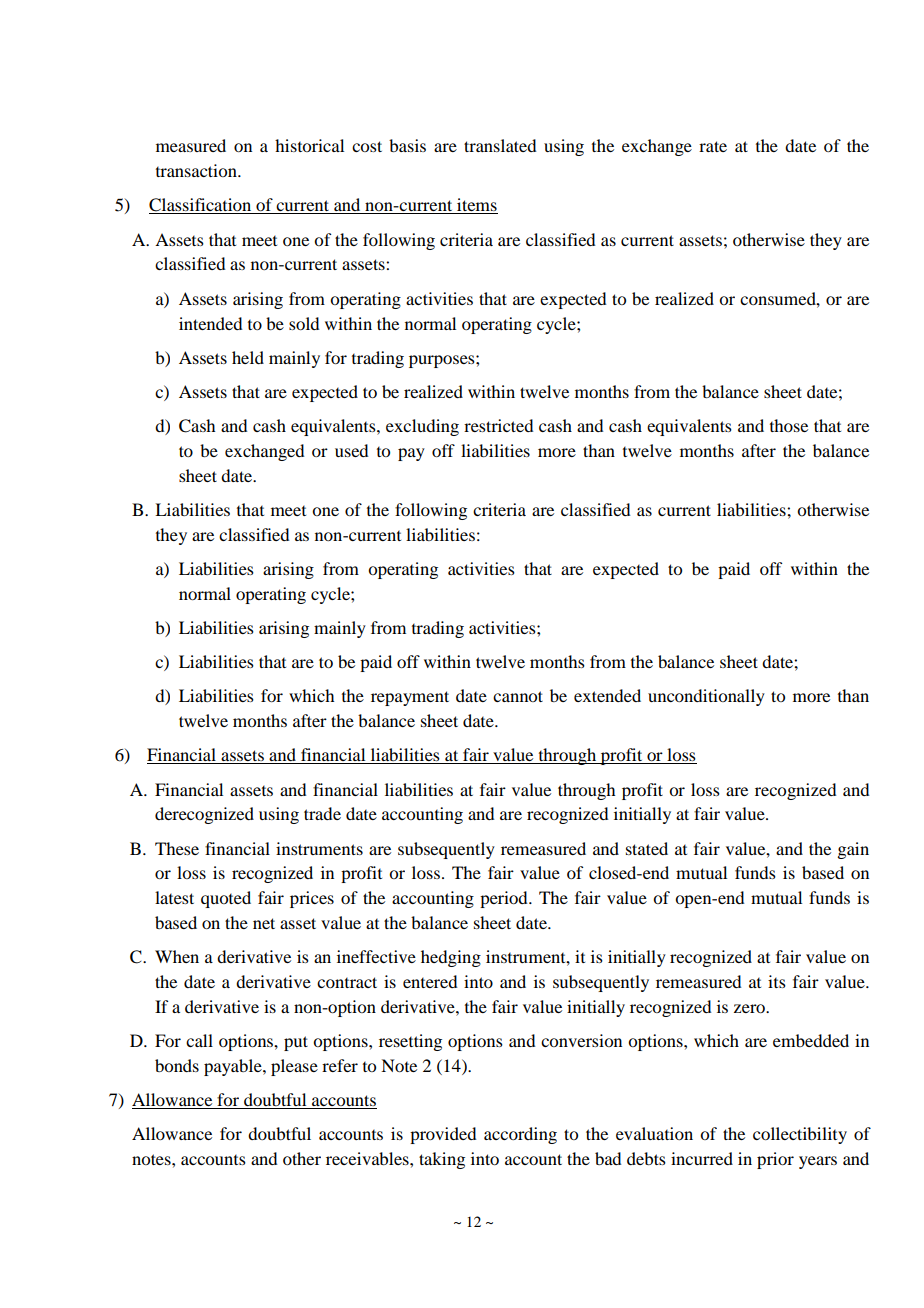 The image size is (924, 1308). I want to click on its, so click(777, 981).
